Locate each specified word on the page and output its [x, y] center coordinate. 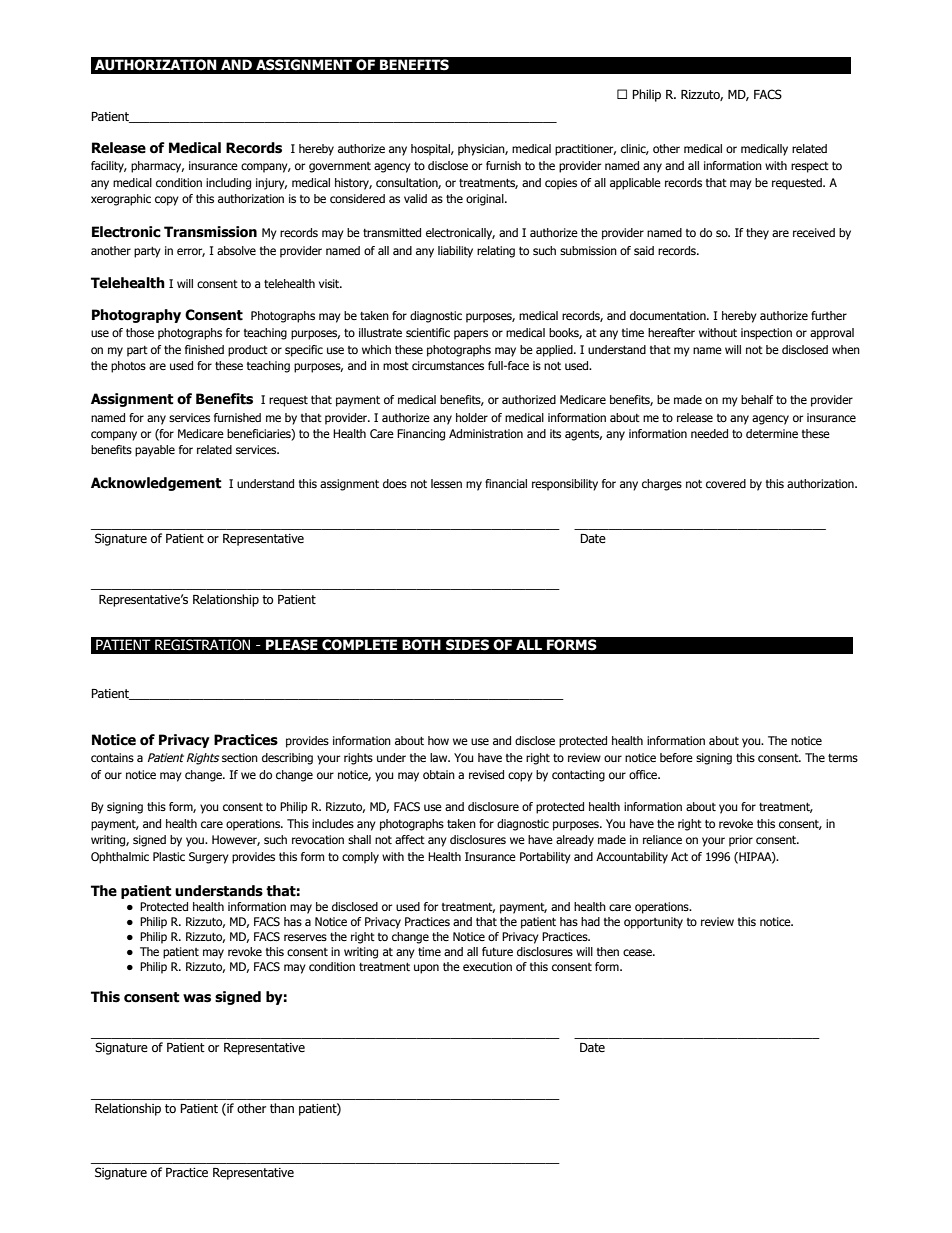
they [757, 234]
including [228, 184]
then [608, 951]
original [486, 200]
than [282, 1108]
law [440, 757]
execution [487, 966]
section [240, 757]
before [676, 757]
